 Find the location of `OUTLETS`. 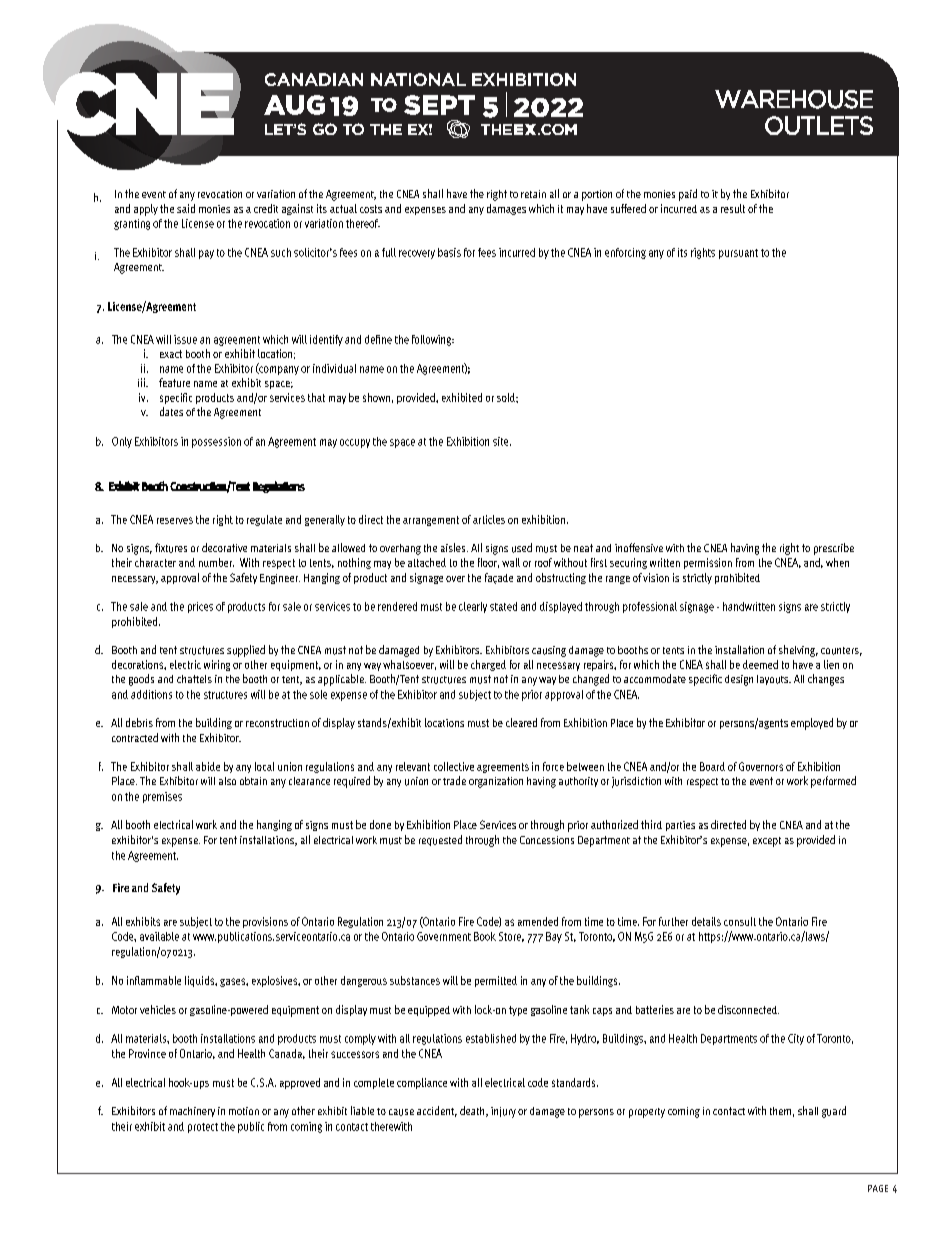

OUTLETS is located at coordinates (819, 125).
